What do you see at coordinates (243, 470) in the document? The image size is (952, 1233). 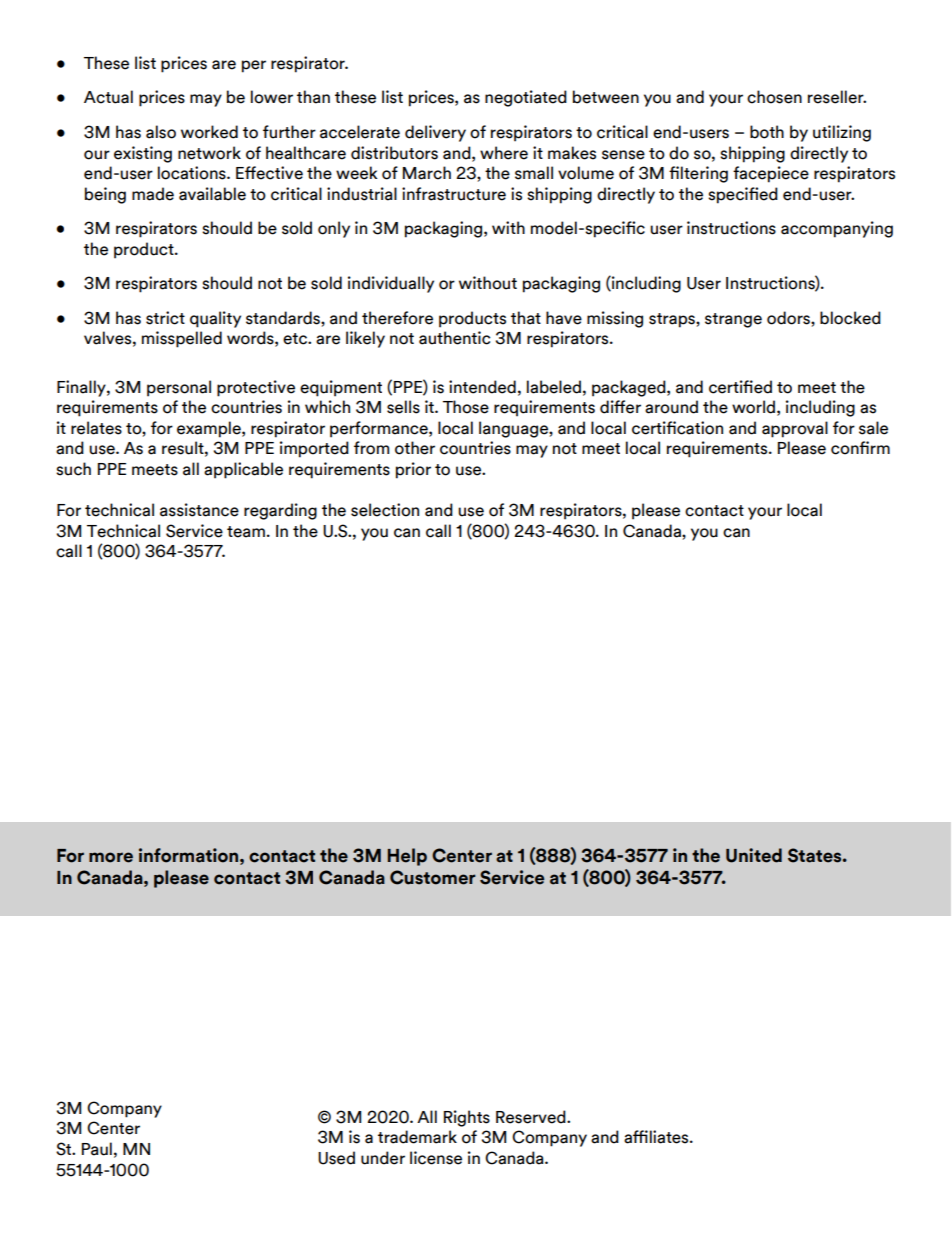 I see `applicable` at bounding box center [243, 470].
